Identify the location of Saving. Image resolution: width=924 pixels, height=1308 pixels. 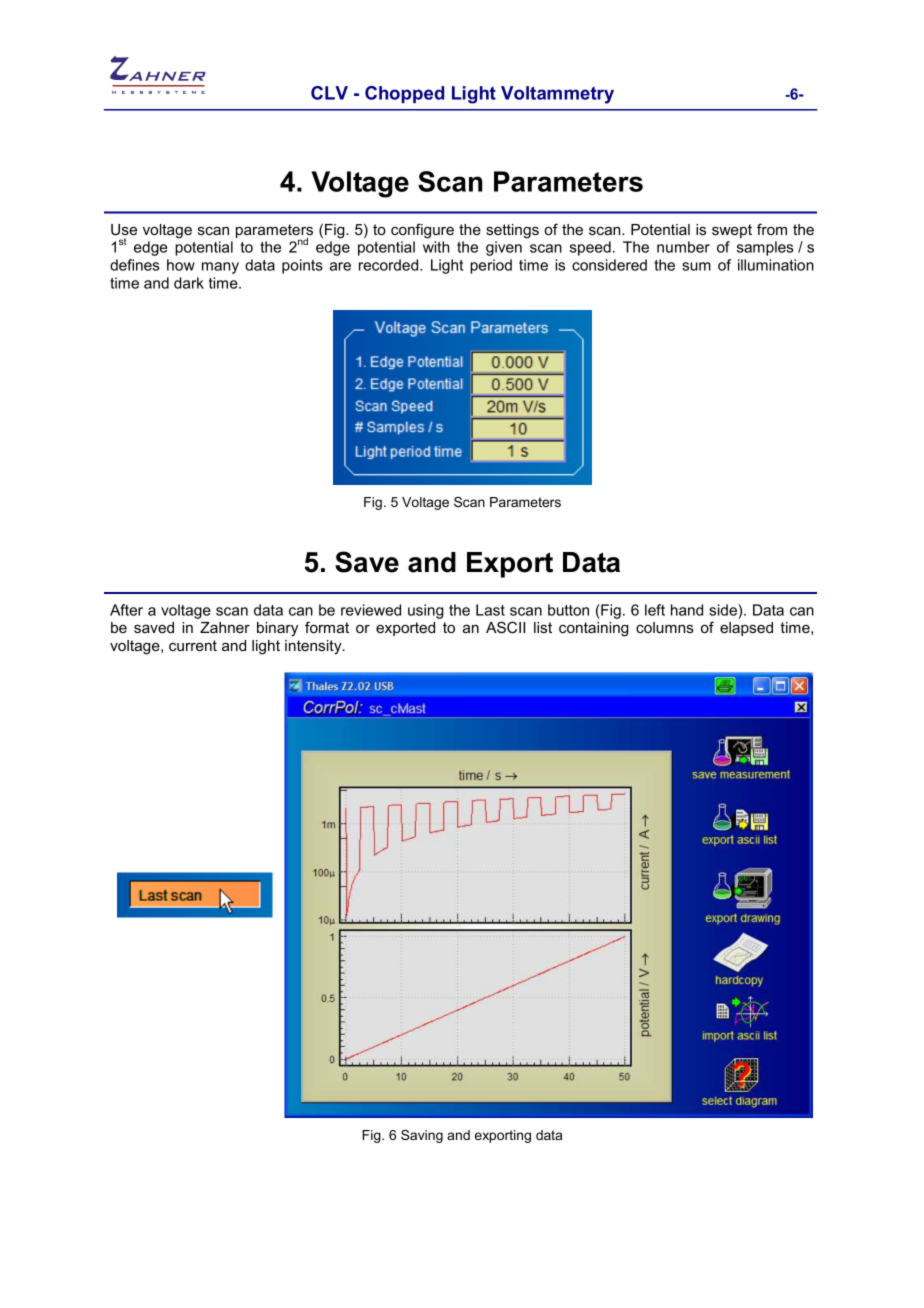
(422, 1136).
